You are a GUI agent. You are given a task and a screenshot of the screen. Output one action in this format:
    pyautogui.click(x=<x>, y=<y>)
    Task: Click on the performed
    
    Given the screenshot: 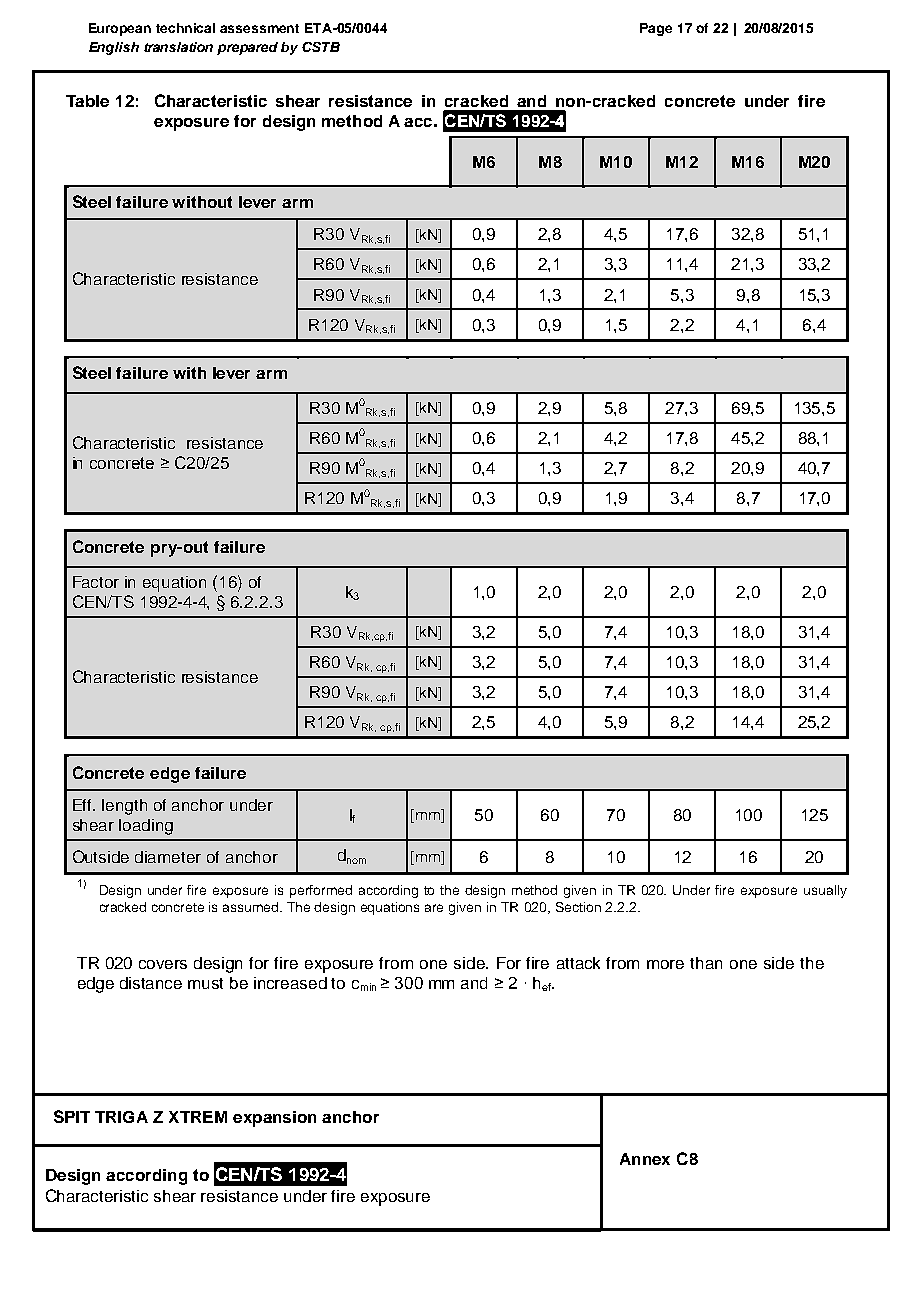 What is the action you would take?
    pyautogui.click(x=321, y=891)
